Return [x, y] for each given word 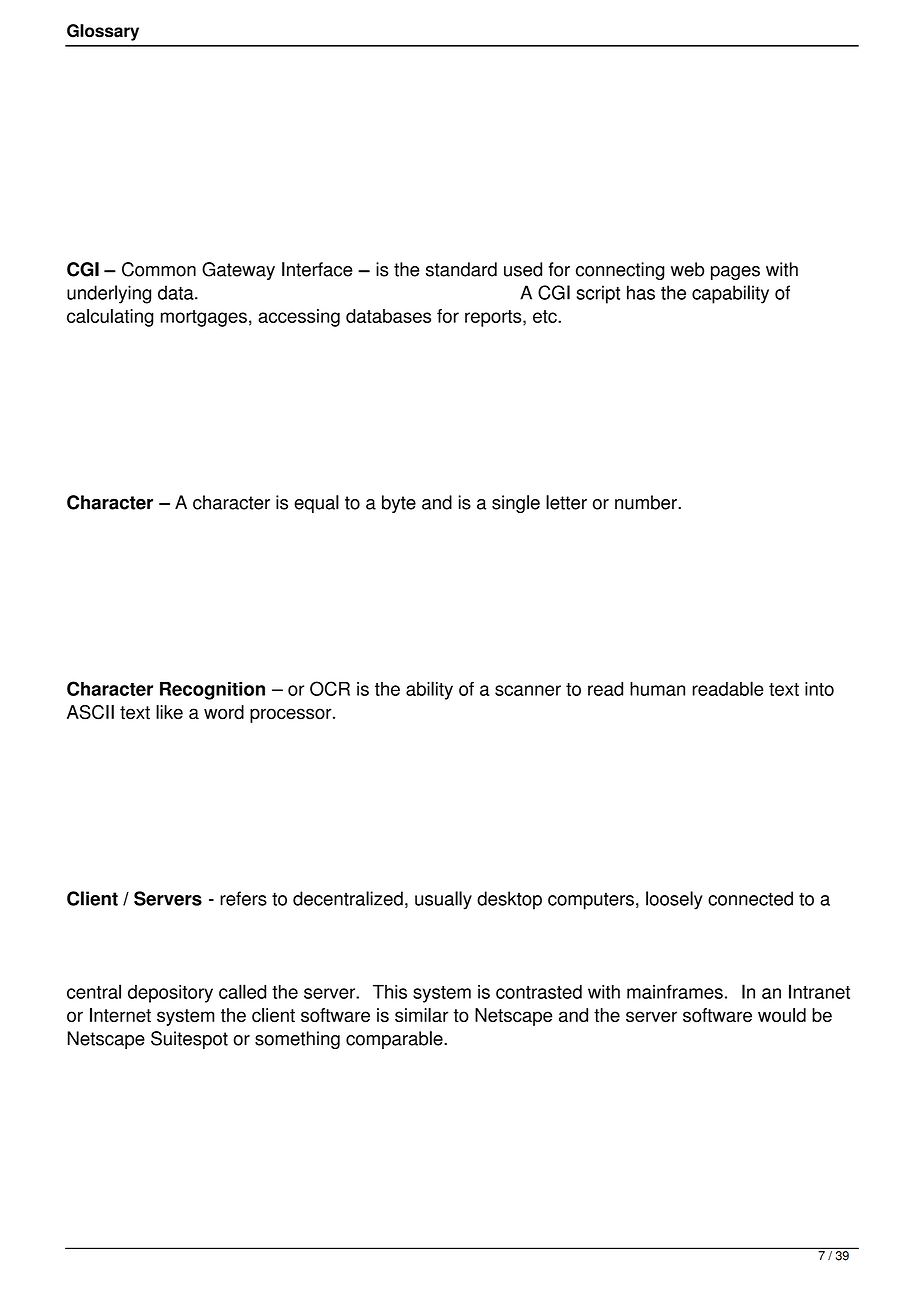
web [687, 269]
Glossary [103, 32]
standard [461, 269]
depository [170, 994]
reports [494, 318]
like [169, 712]
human [657, 689]
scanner [528, 690]
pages [735, 273]
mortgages [204, 318]
